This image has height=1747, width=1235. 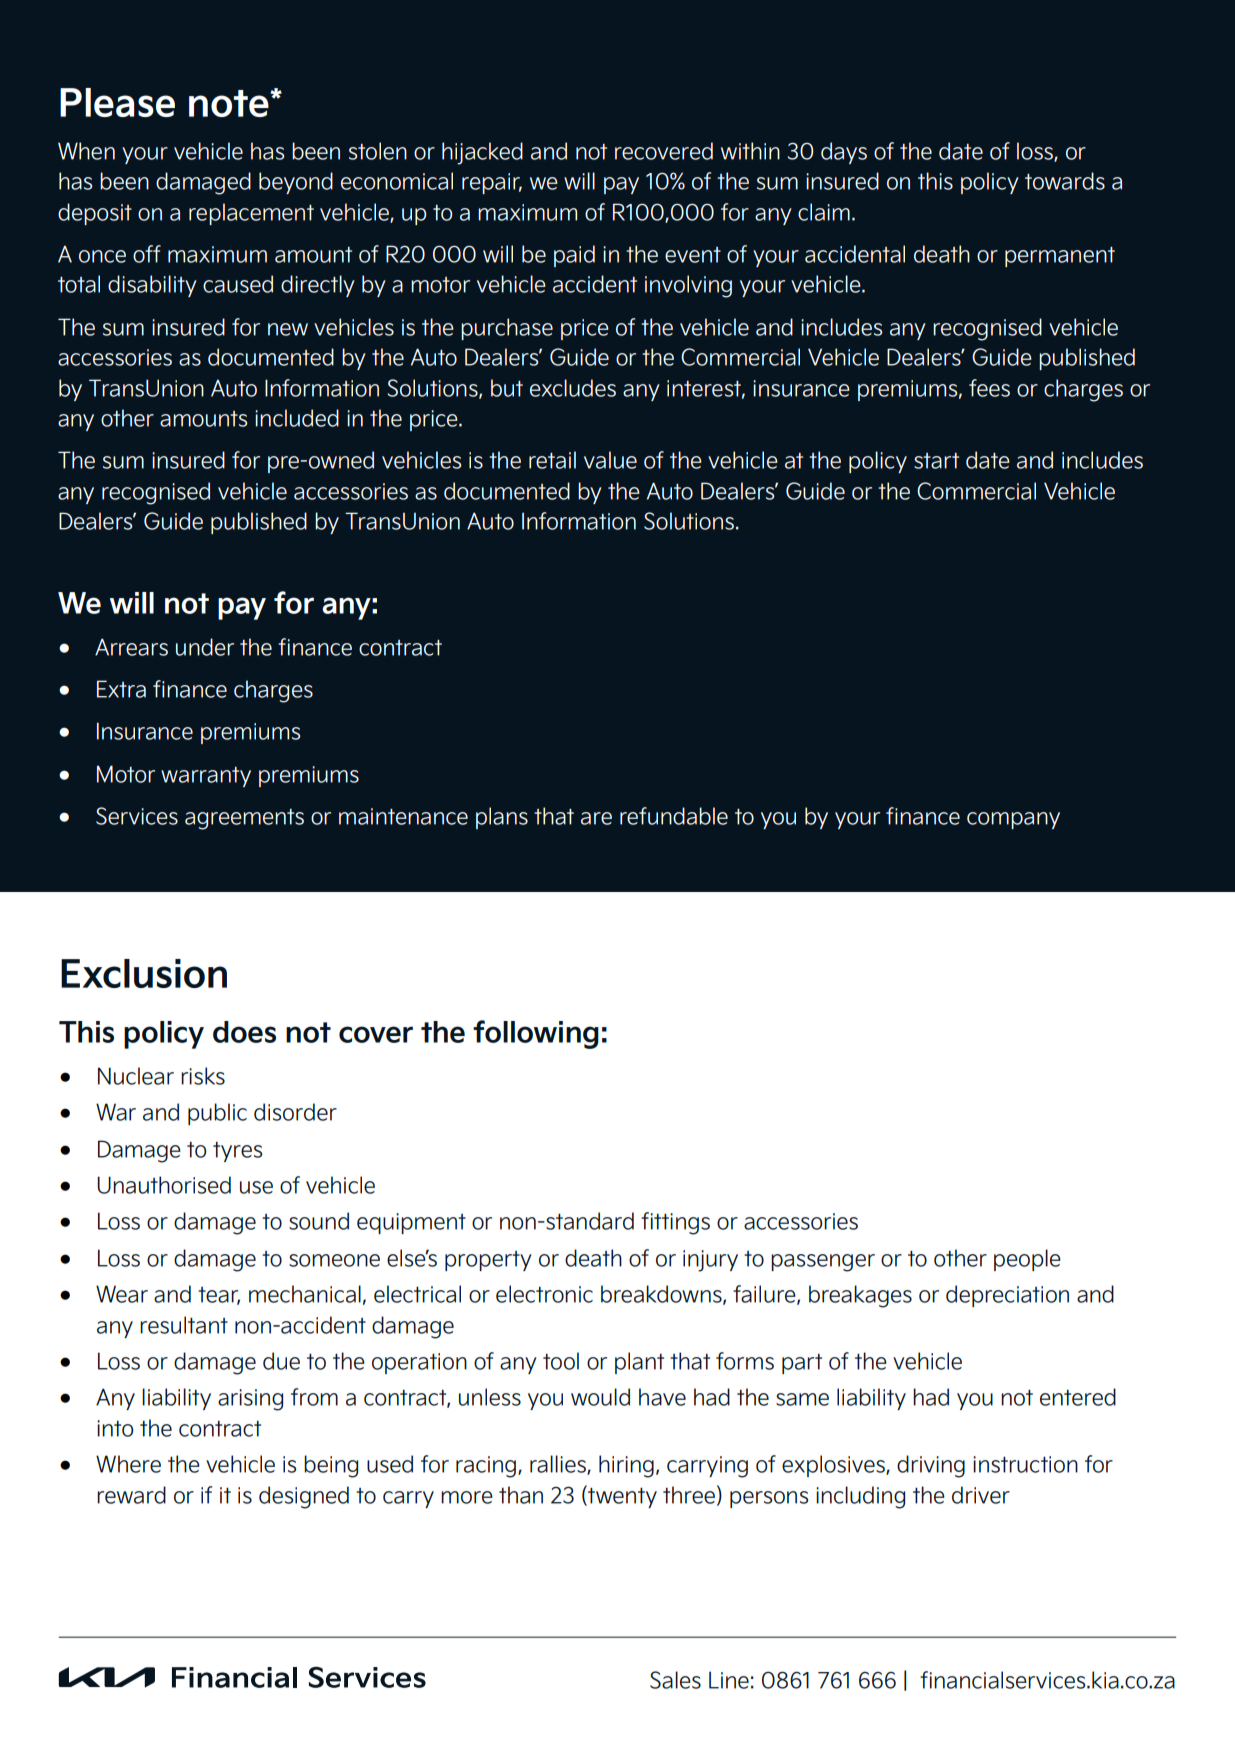 What do you see at coordinates (1027, 1260) in the image?
I see `people` at bounding box center [1027, 1260].
